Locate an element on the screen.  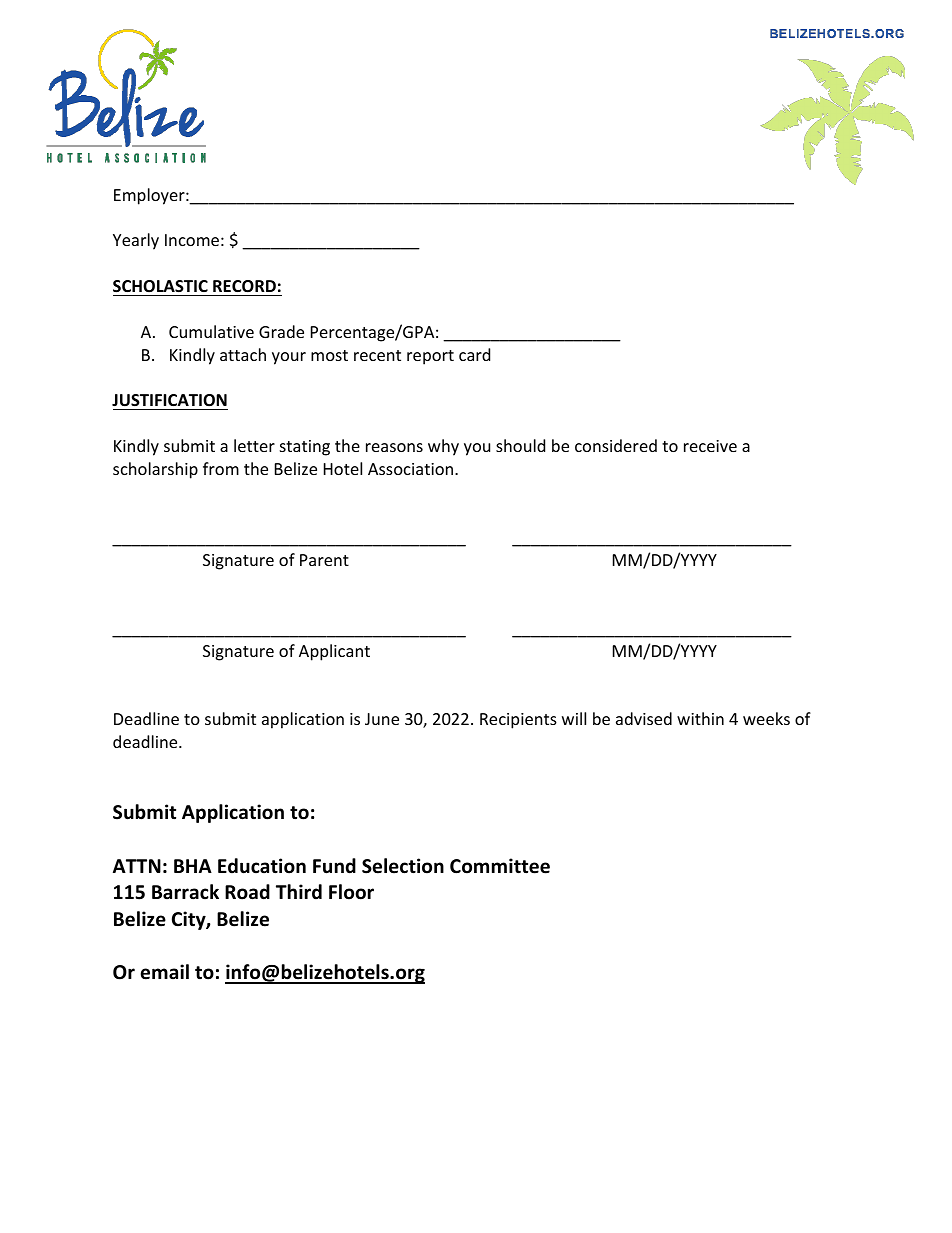
report is located at coordinates (430, 357).
